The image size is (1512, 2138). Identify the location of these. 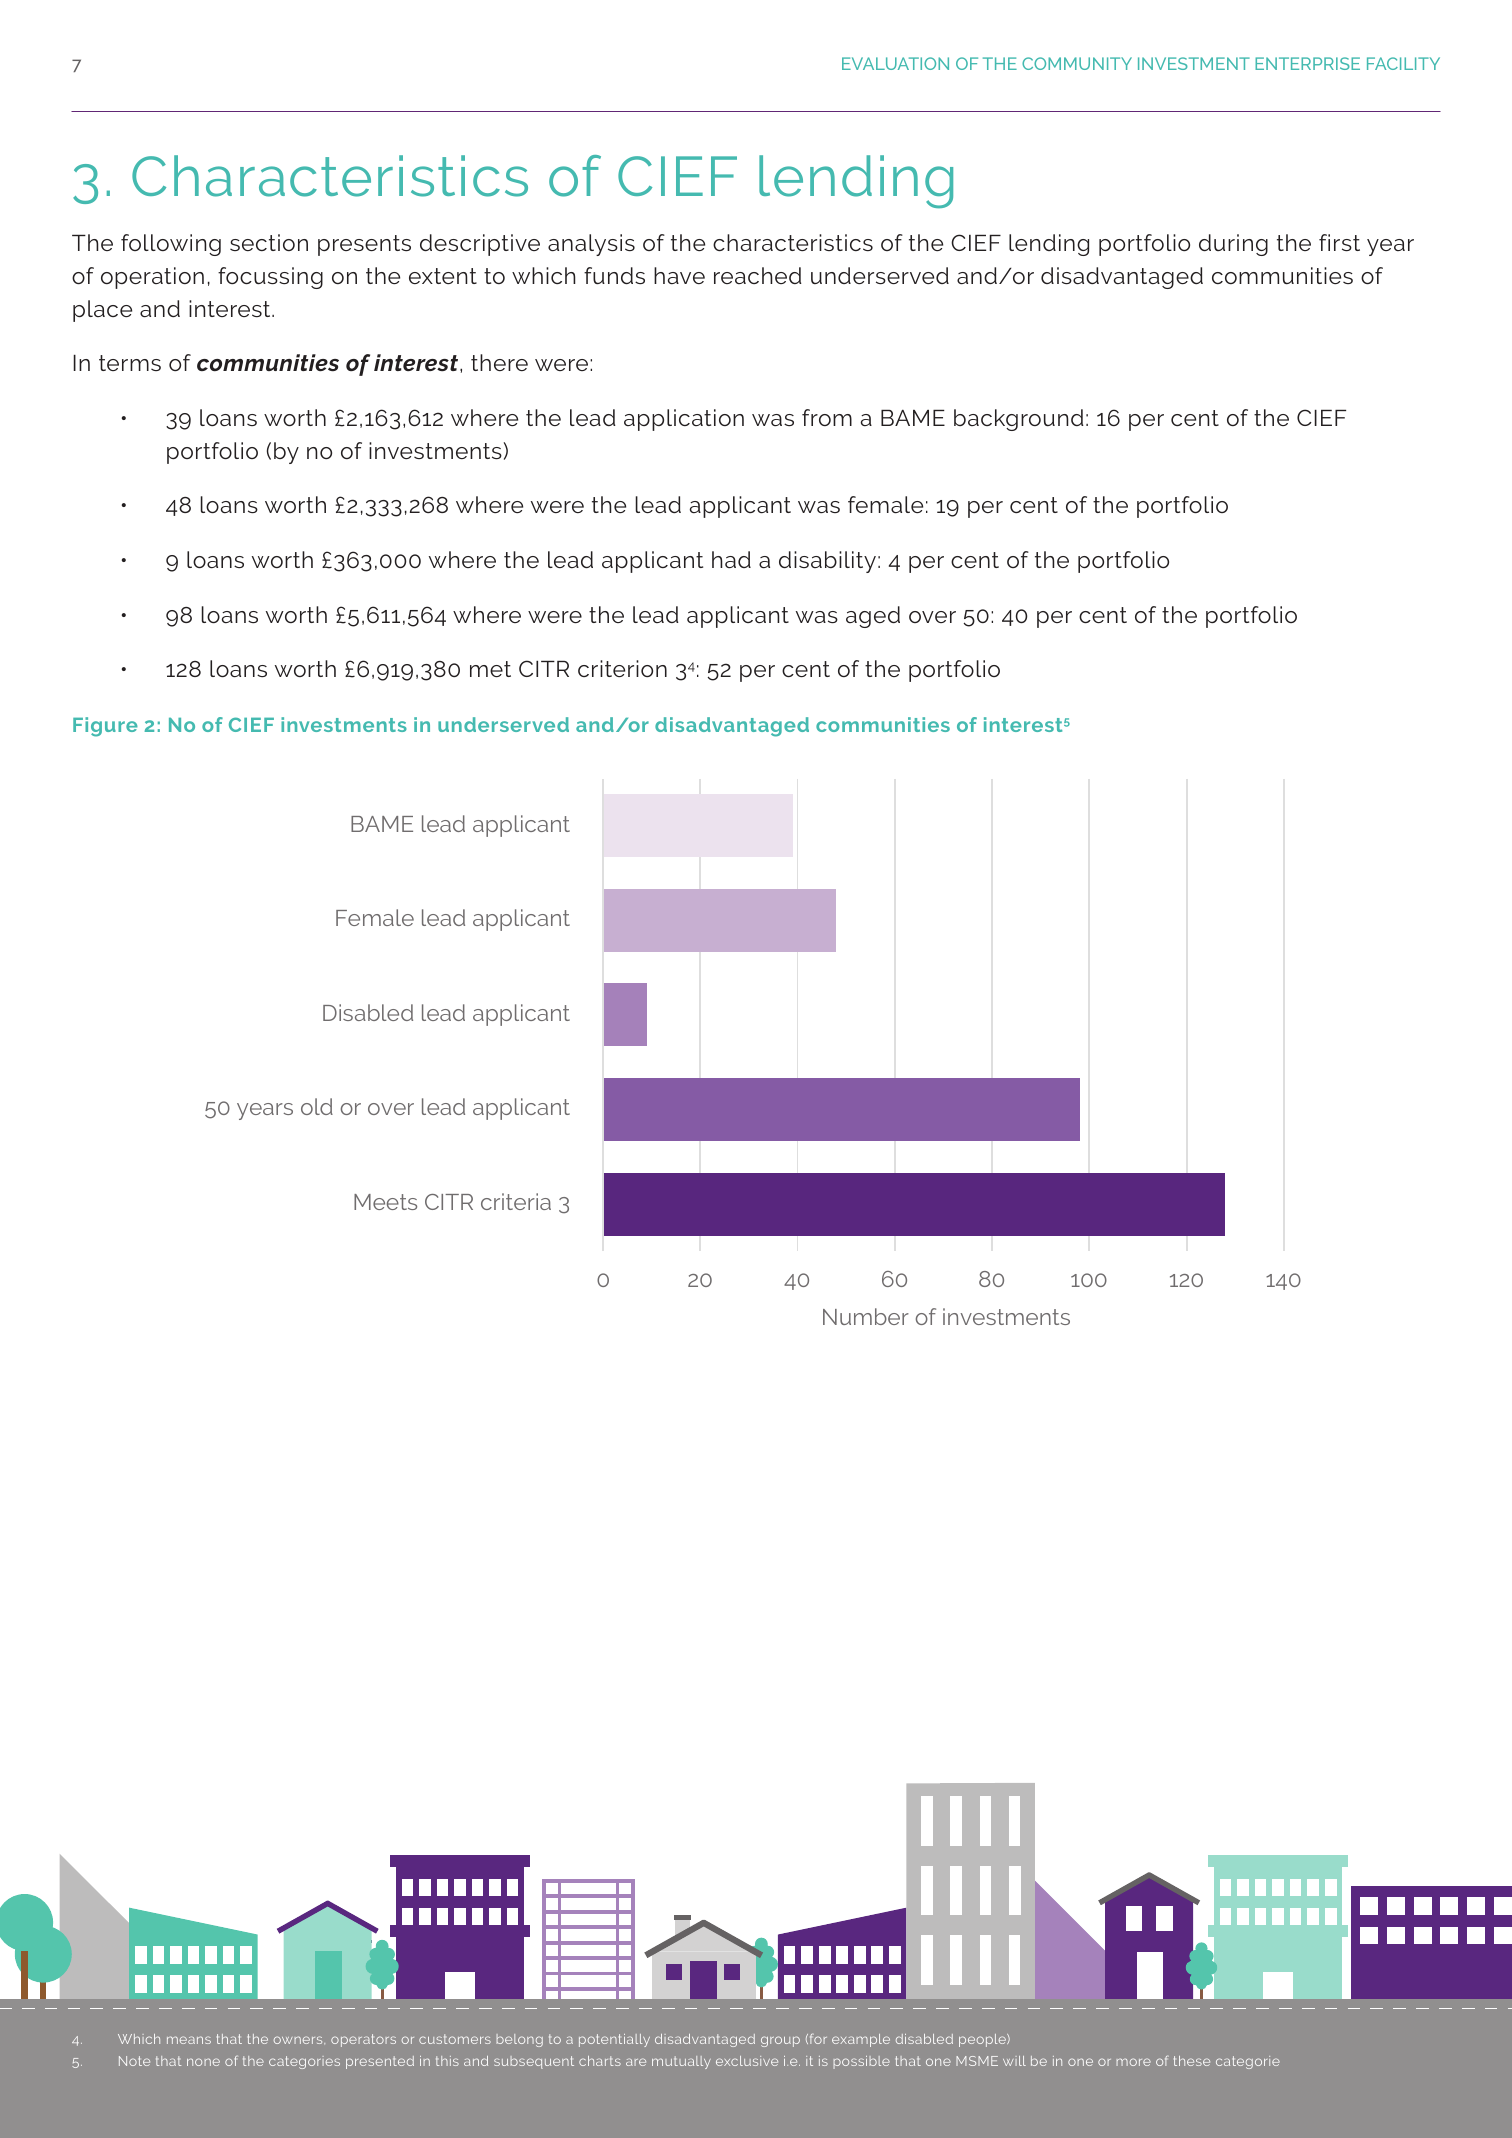
(1192, 2061).
